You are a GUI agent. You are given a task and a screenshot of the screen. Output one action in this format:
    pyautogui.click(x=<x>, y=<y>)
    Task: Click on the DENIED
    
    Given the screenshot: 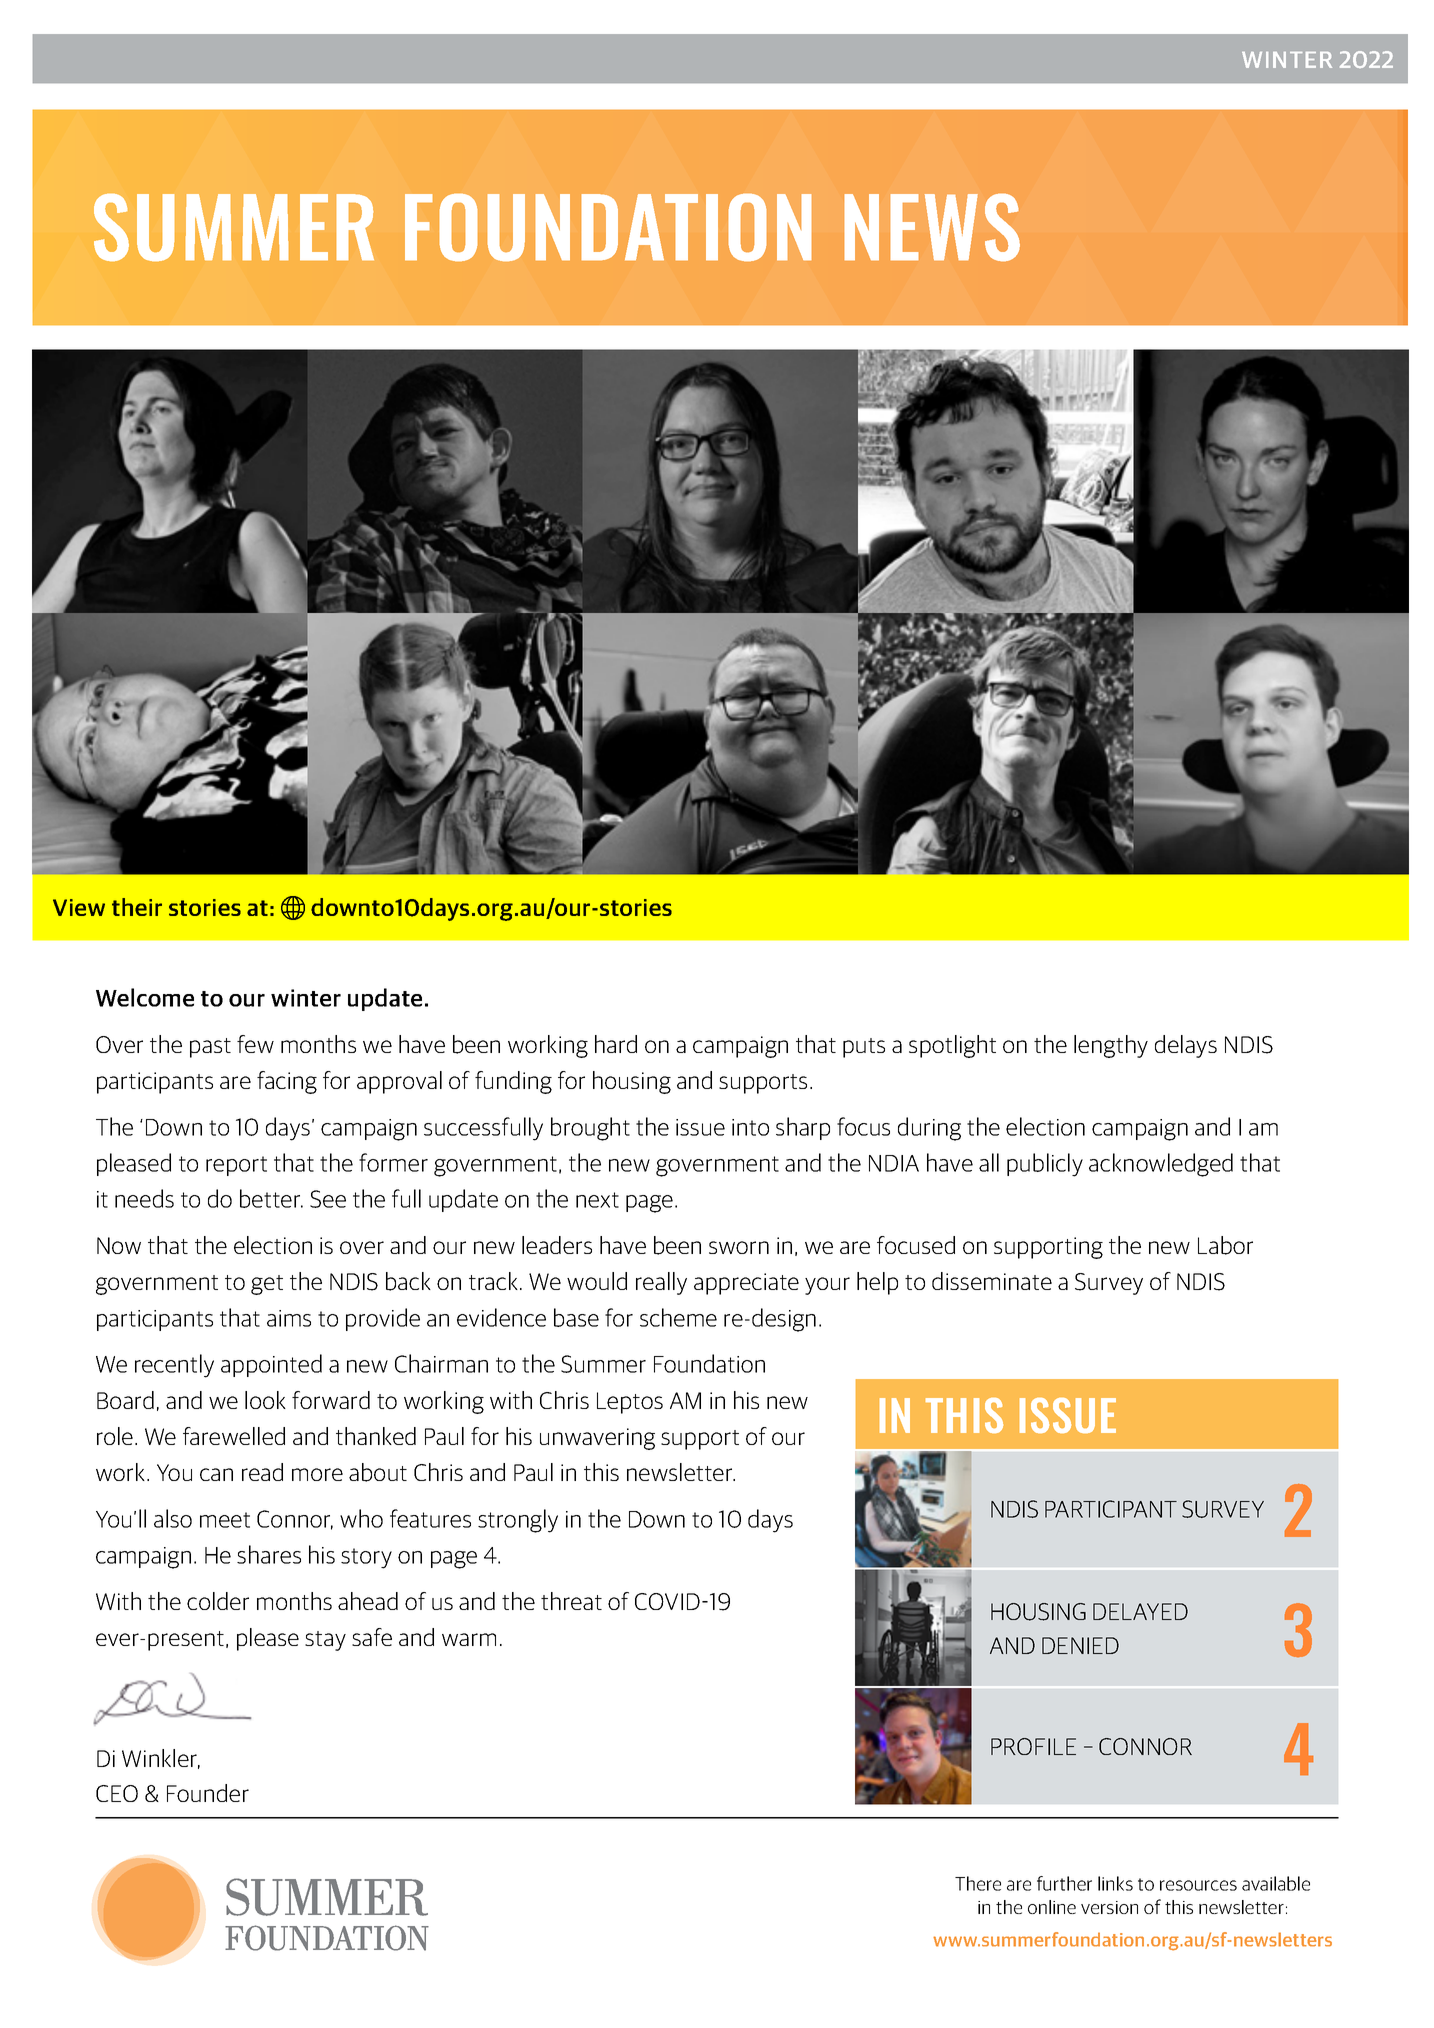 What is the action you would take?
    pyautogui.click(x=1080, y=1645)
